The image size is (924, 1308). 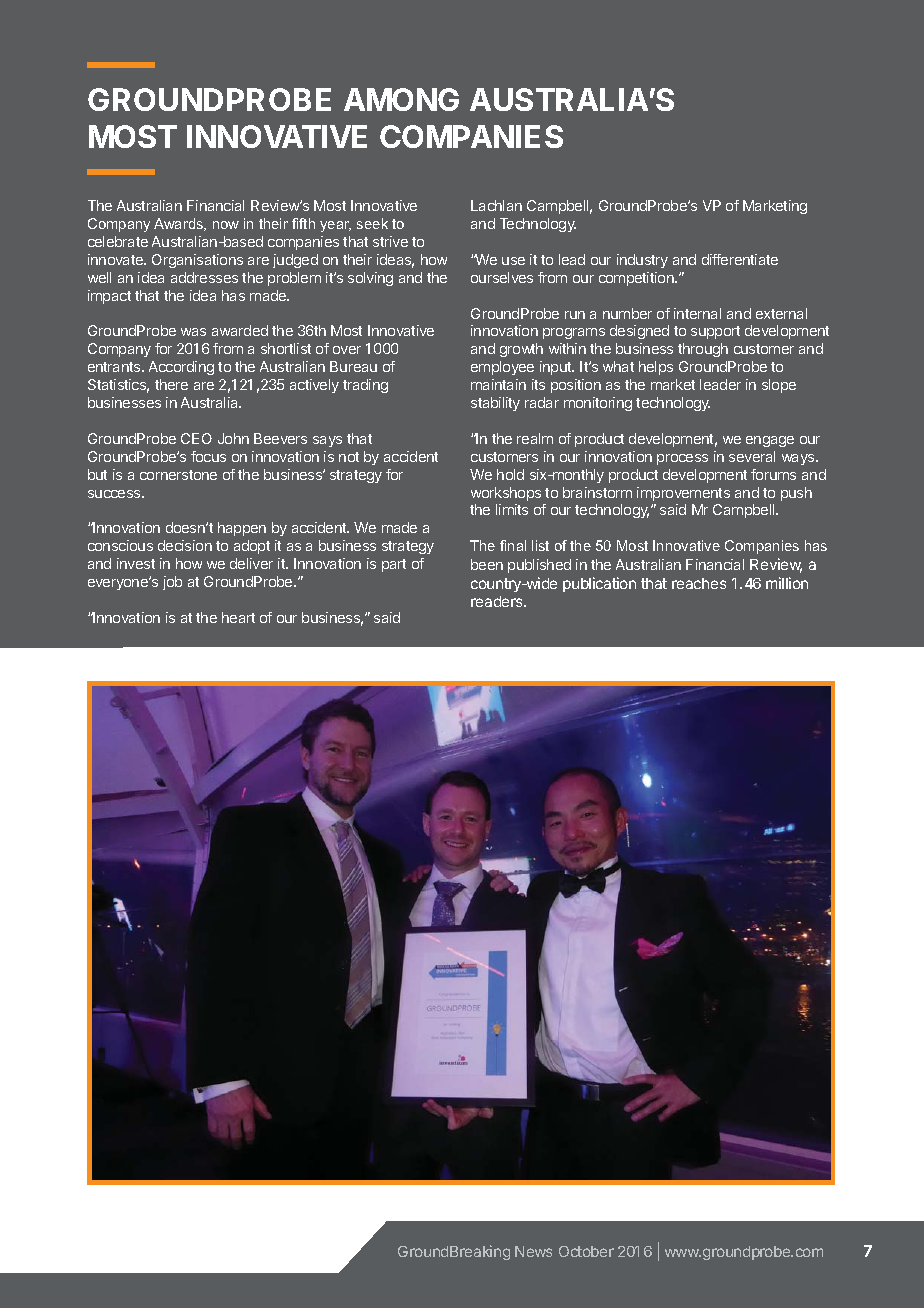 I want to click on News, so click(x=533, y=1251).
